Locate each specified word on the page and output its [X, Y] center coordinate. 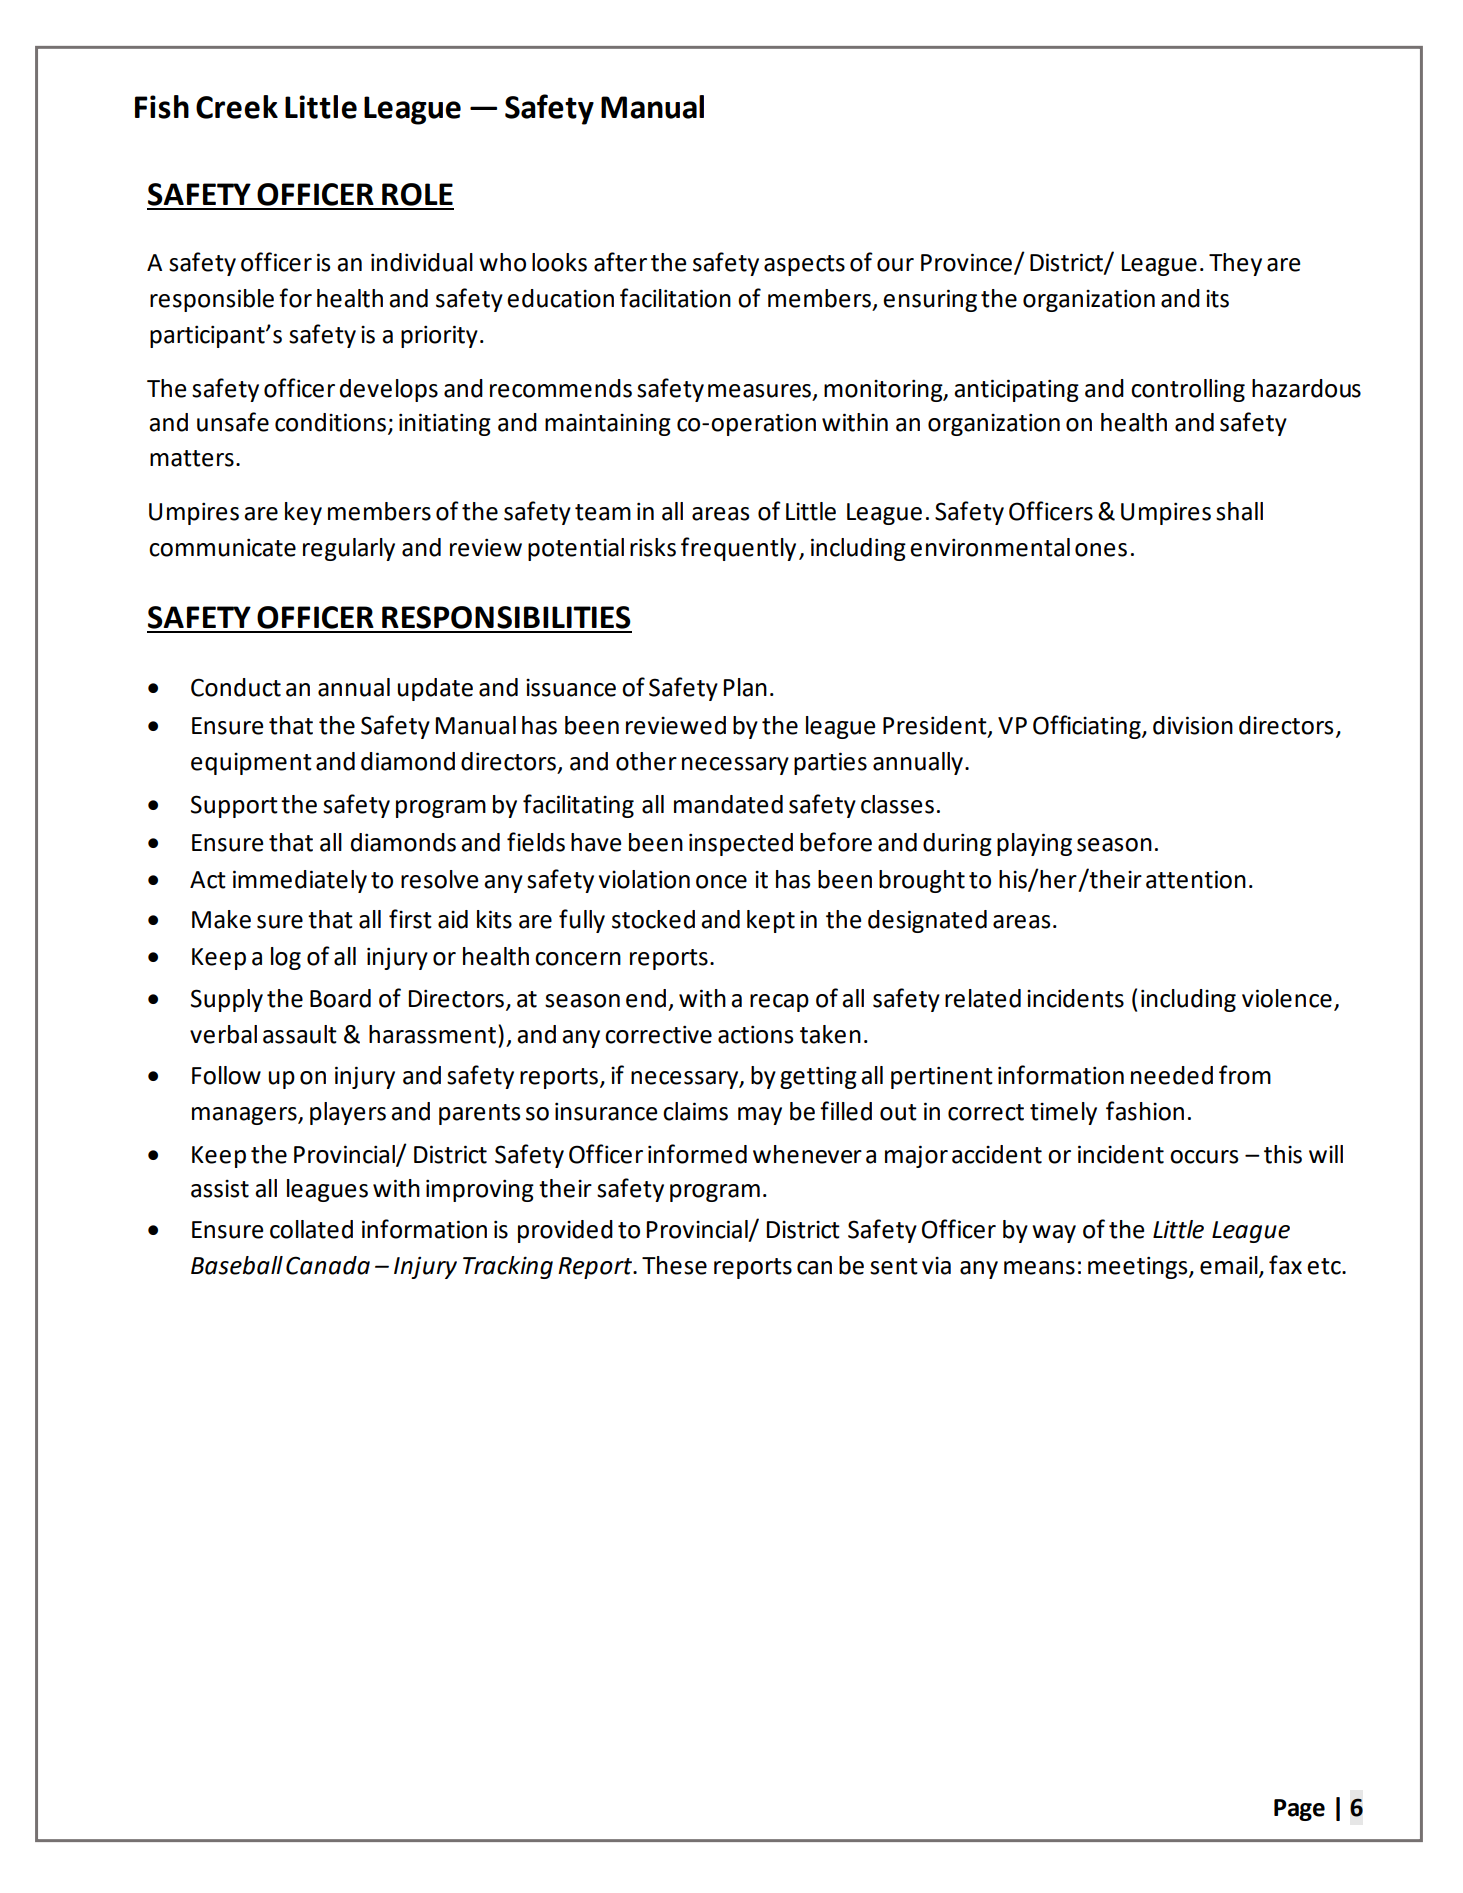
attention [1196, 879]
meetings [1139, 1267]
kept [771, 921]
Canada [328, 1265]
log [286, 958]
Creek [237, 107]
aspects [804, 265]
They [1235, 264]
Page [1299, 1810]
